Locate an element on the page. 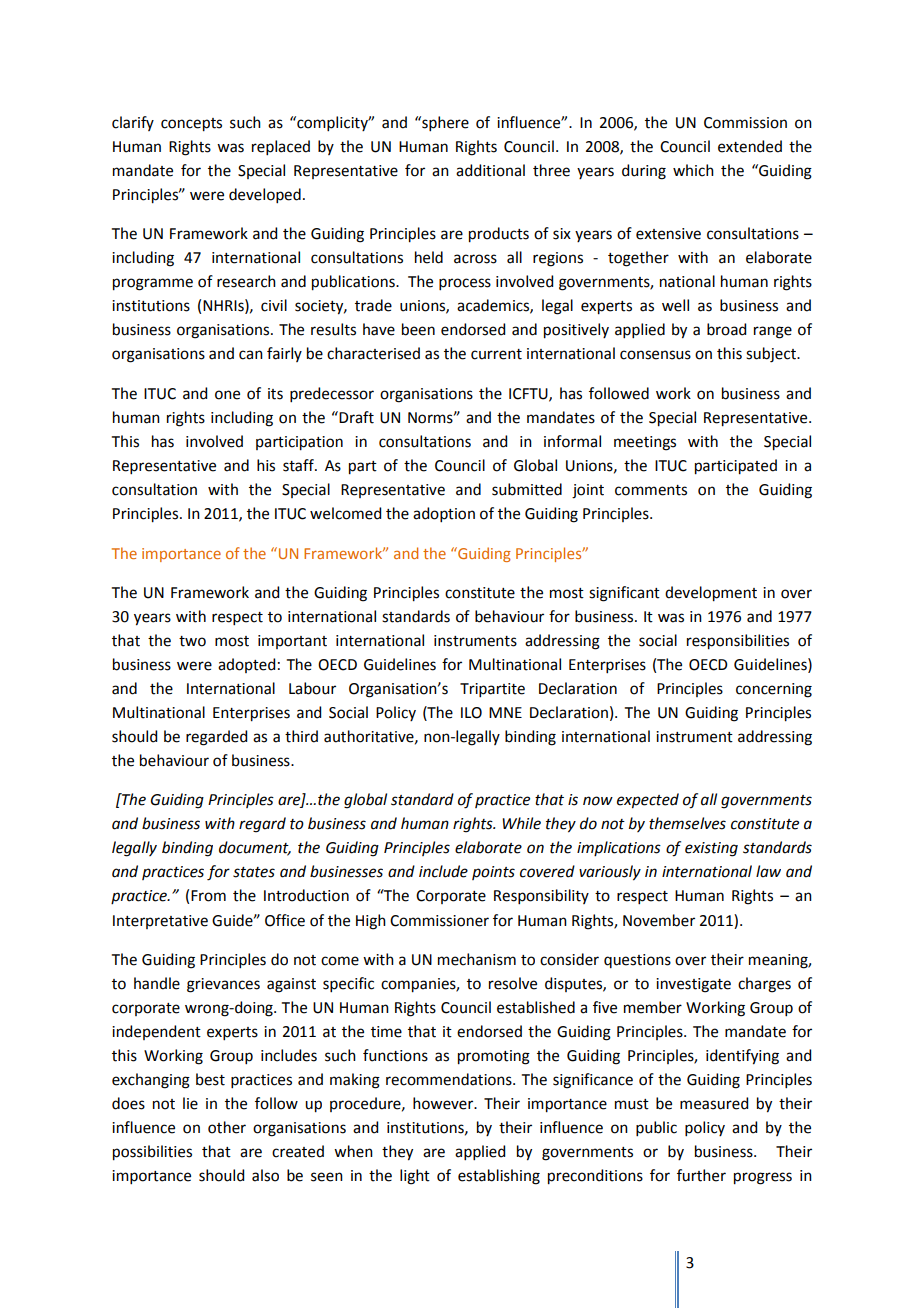 The height and width of the image is (1308, 924). While is located at coordinates (521, 823).
